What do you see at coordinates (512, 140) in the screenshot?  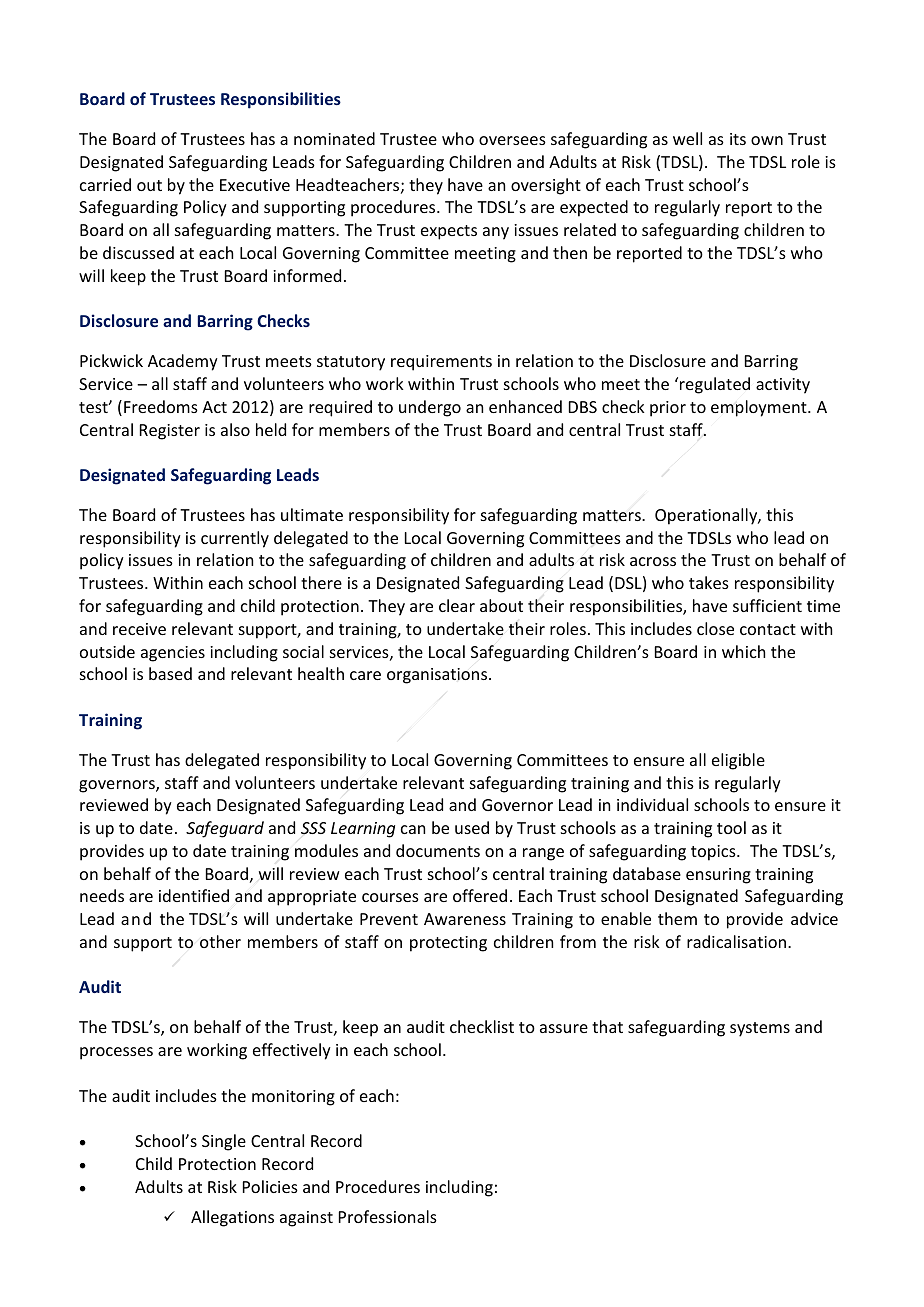 I see `oversees` at bounding box center [512, 140].
